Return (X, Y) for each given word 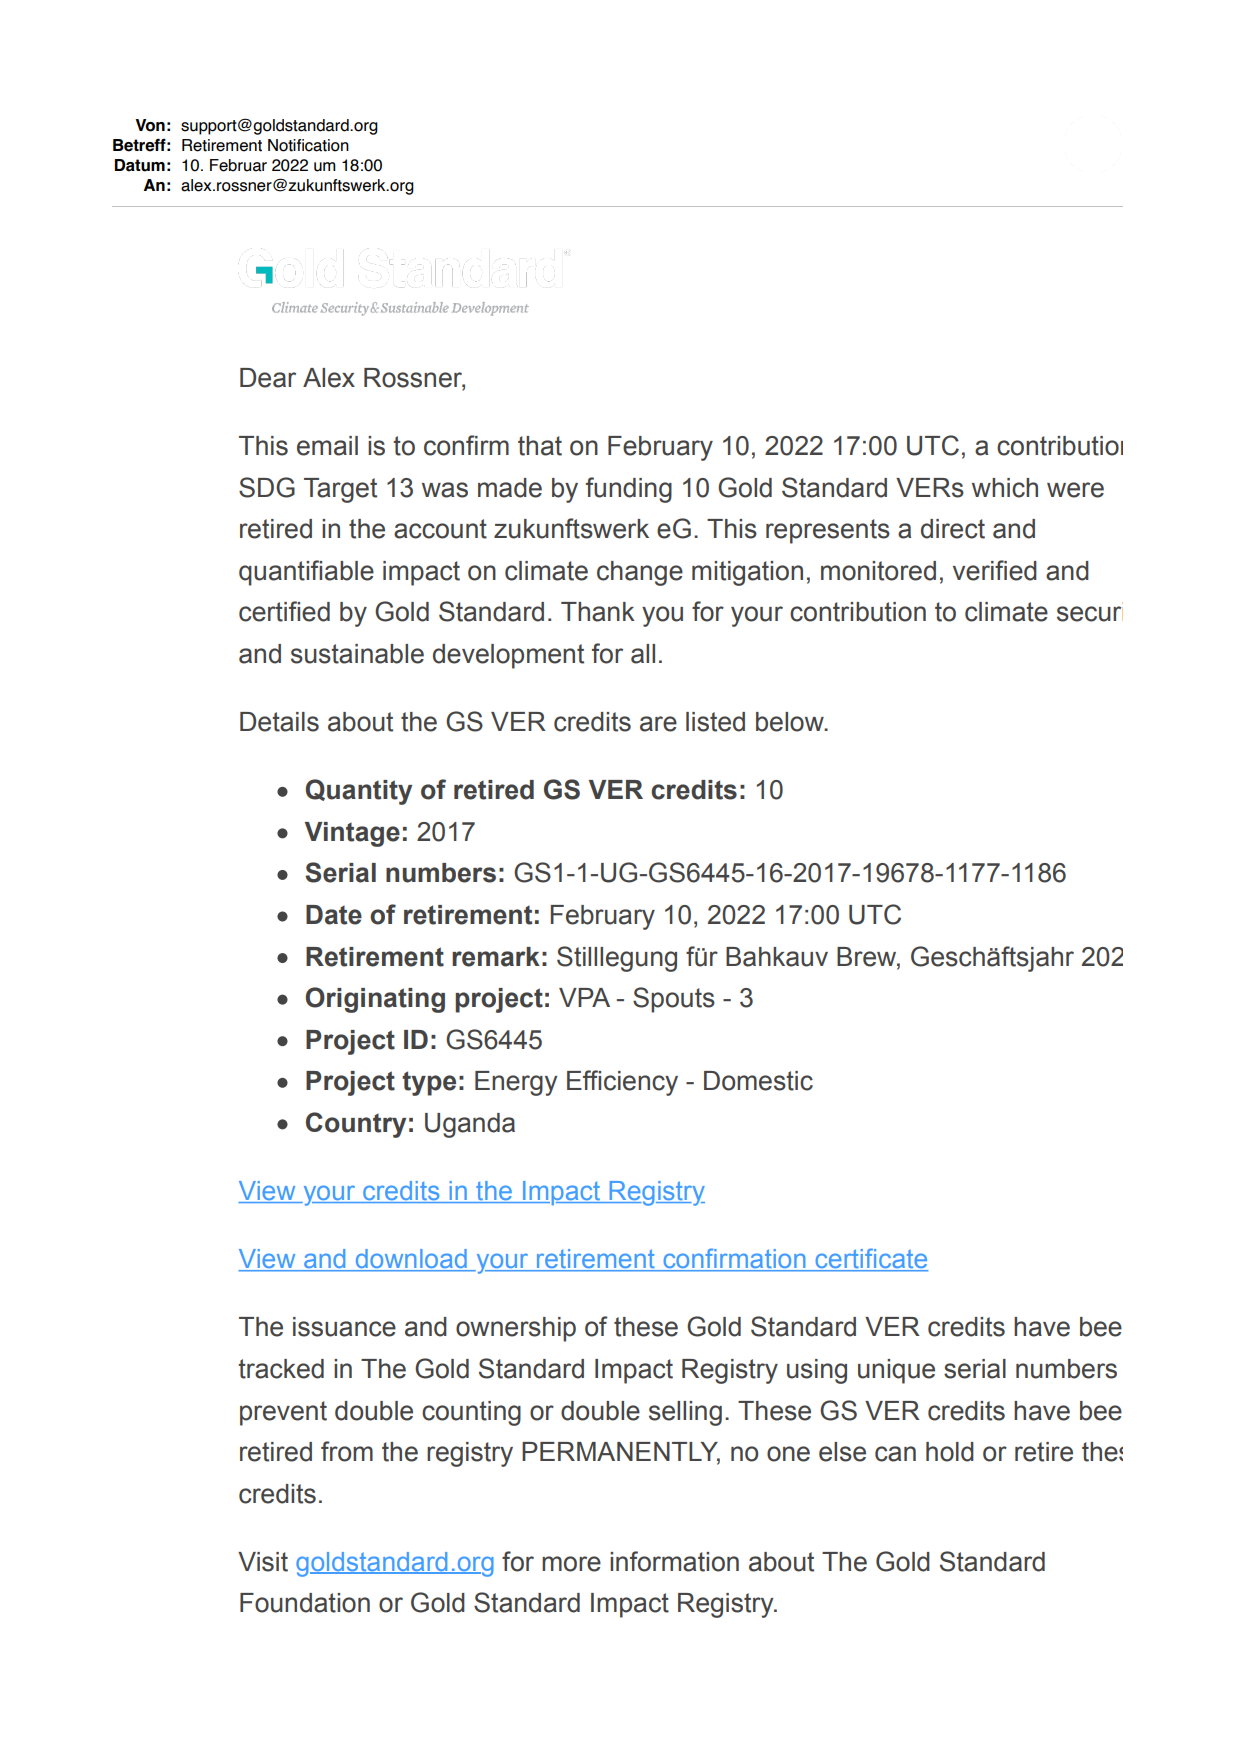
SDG (267, 487)
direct (953, 529)
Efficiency (622, 1083)
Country (356, 1125)
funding (629, 490)
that (540, 446)
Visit (263, 1562)
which (1005, 488)
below (791, 722)
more (571, 1564)
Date (334, 915)
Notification (308, 145)
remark (496, 957)
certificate (870, 1259)
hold (950, 1452)
